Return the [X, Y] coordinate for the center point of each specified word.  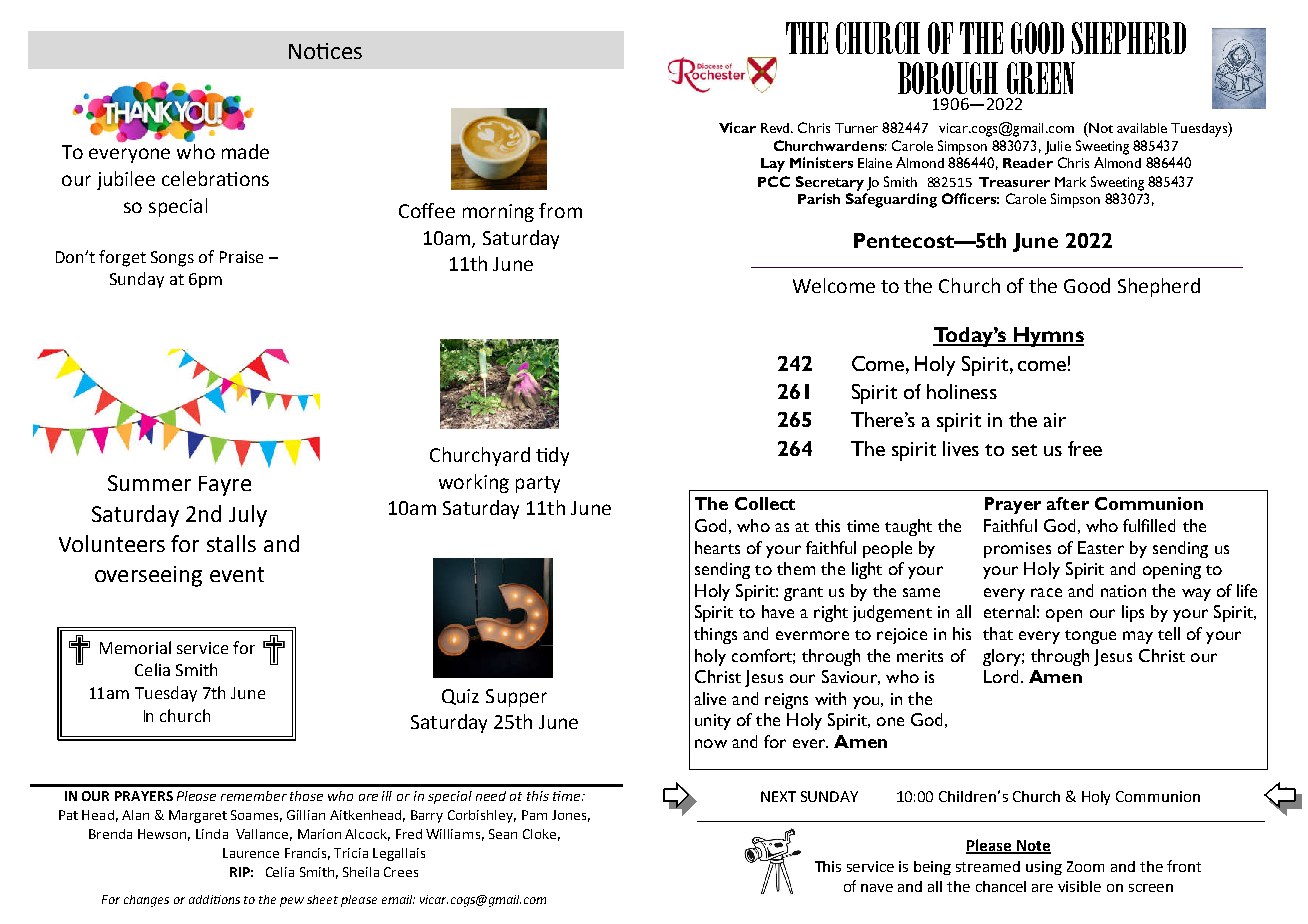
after [1068, 503]
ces [346, 53]
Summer [149, 483]
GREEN [1041, 78]
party [538, 484]
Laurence [251, 853]
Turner [856, 128]
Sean [503, 834]
